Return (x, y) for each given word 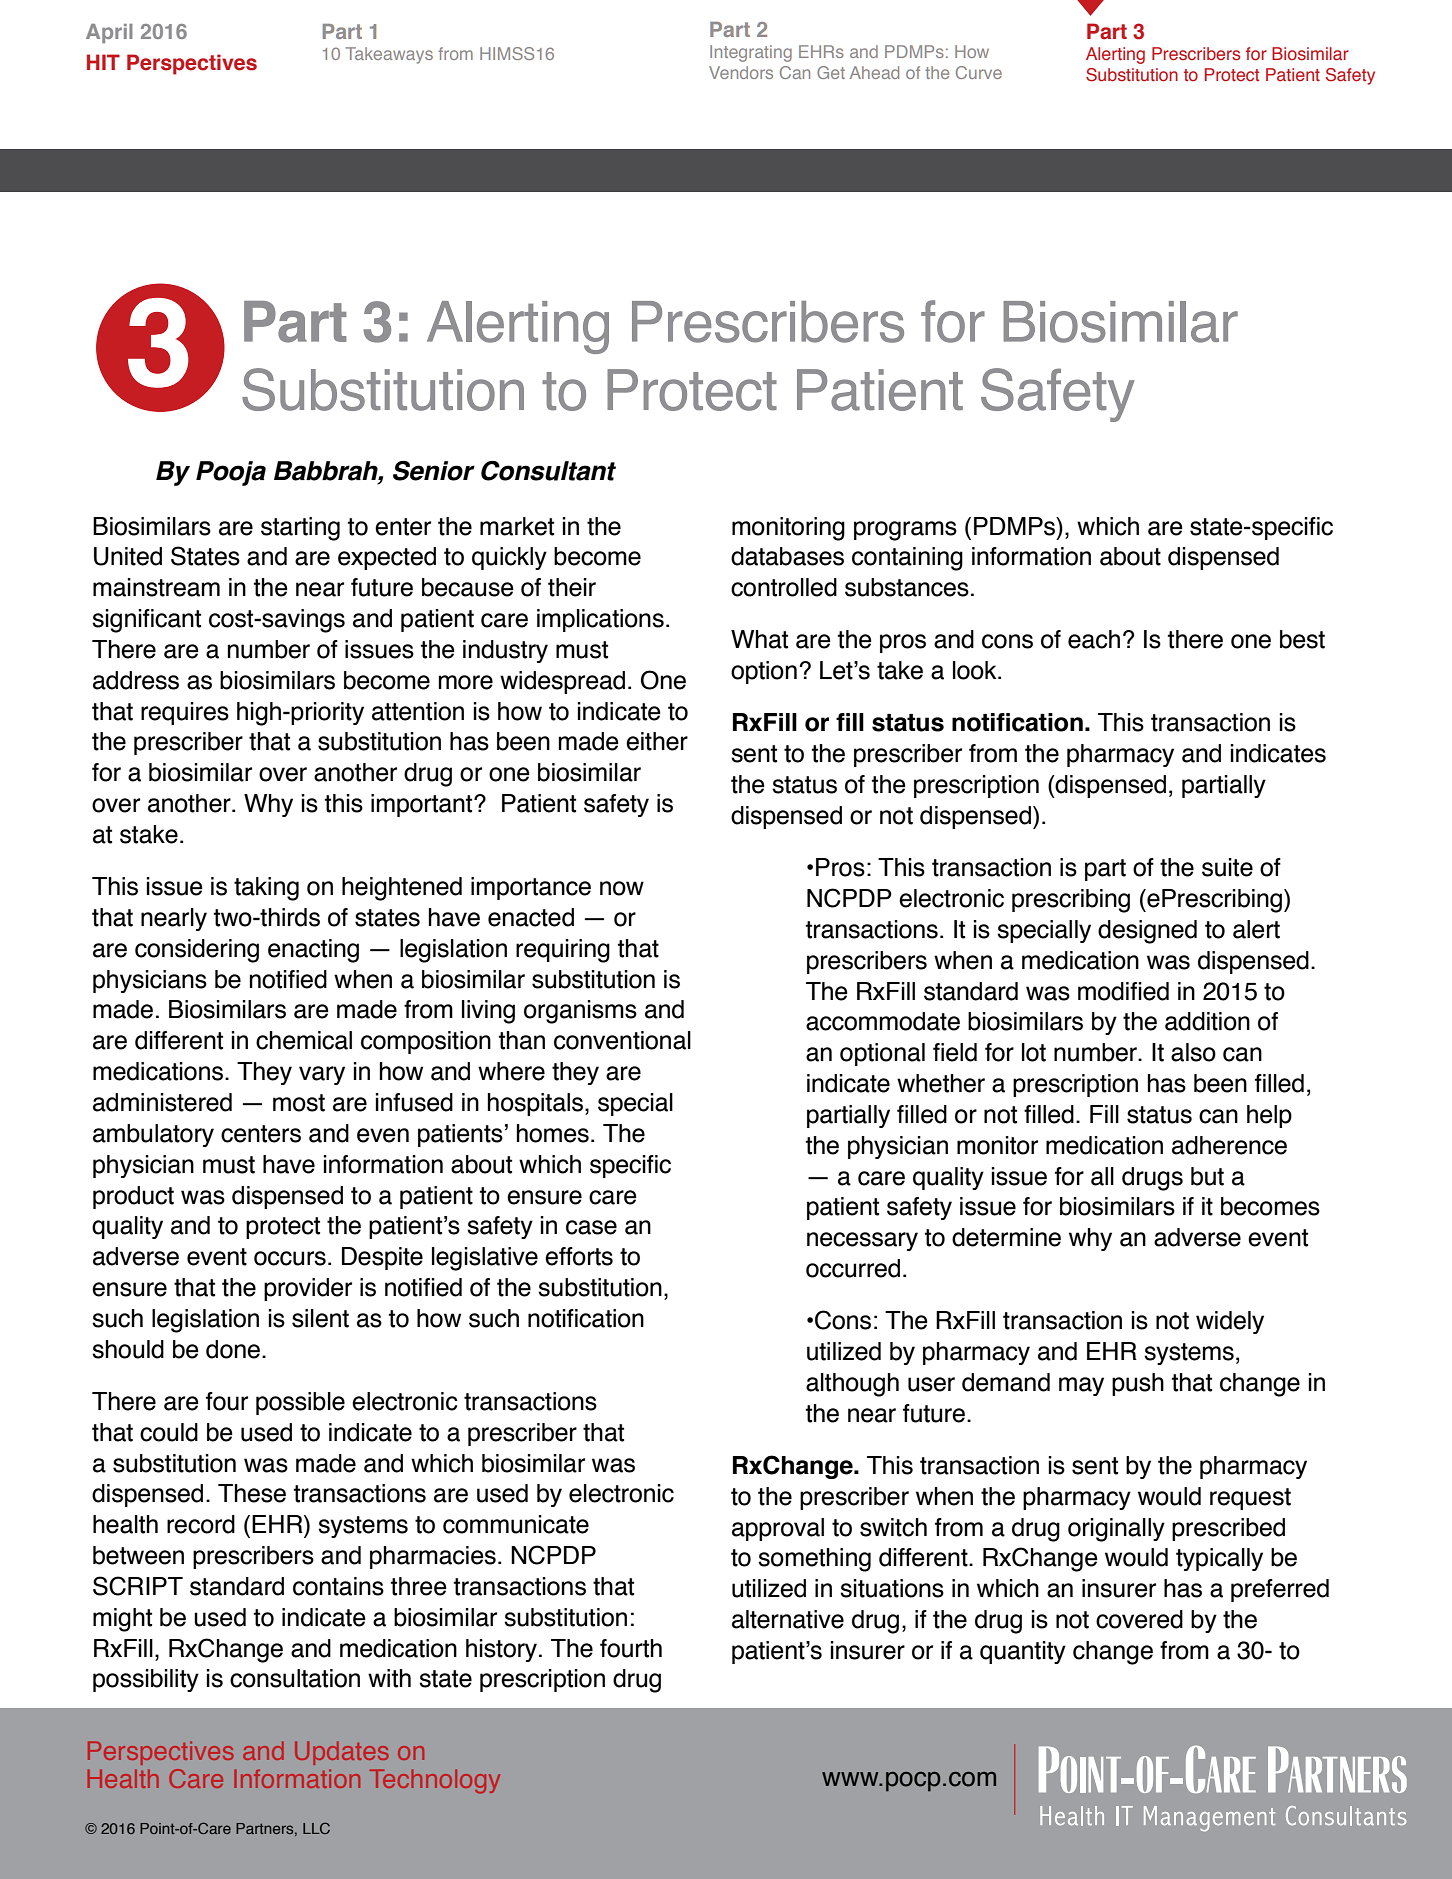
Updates (342, 1753)
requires (185, 713)
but (1207, 1176)
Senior (434, 471)
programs (905, 531)
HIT (103, 62)
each (1094, 639)
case (591, 1227)
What (759, 639)
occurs (290, 1258)
